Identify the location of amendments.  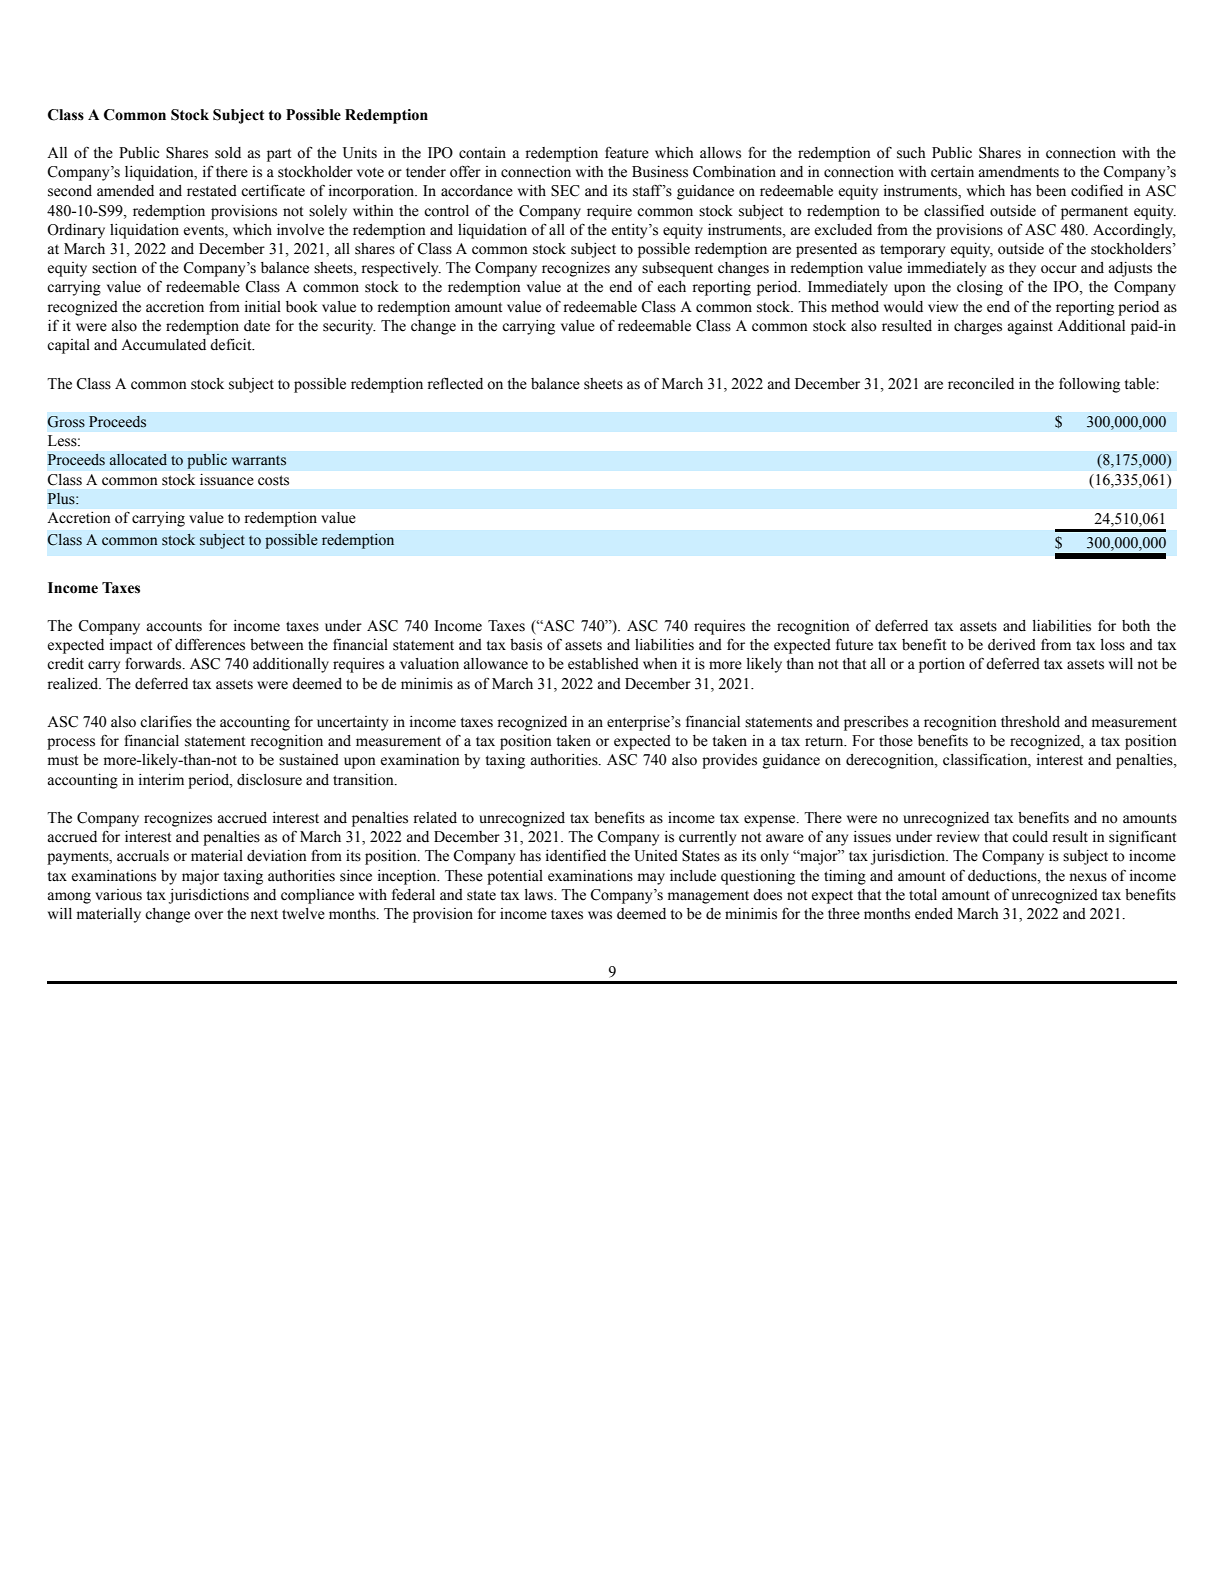
(1019, 172).
